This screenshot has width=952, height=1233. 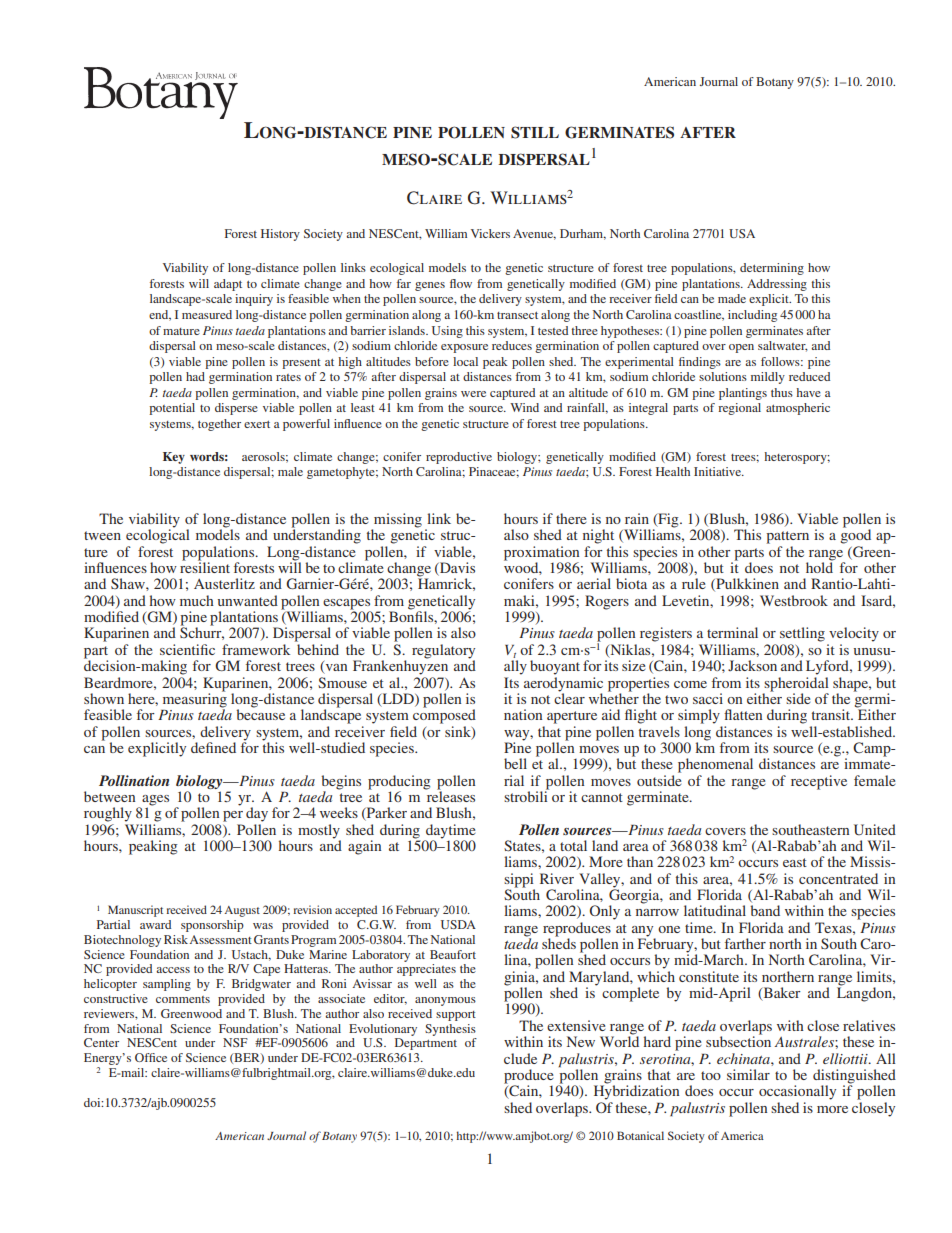 I want to click on concentrated, so click(x=838, y=878).
